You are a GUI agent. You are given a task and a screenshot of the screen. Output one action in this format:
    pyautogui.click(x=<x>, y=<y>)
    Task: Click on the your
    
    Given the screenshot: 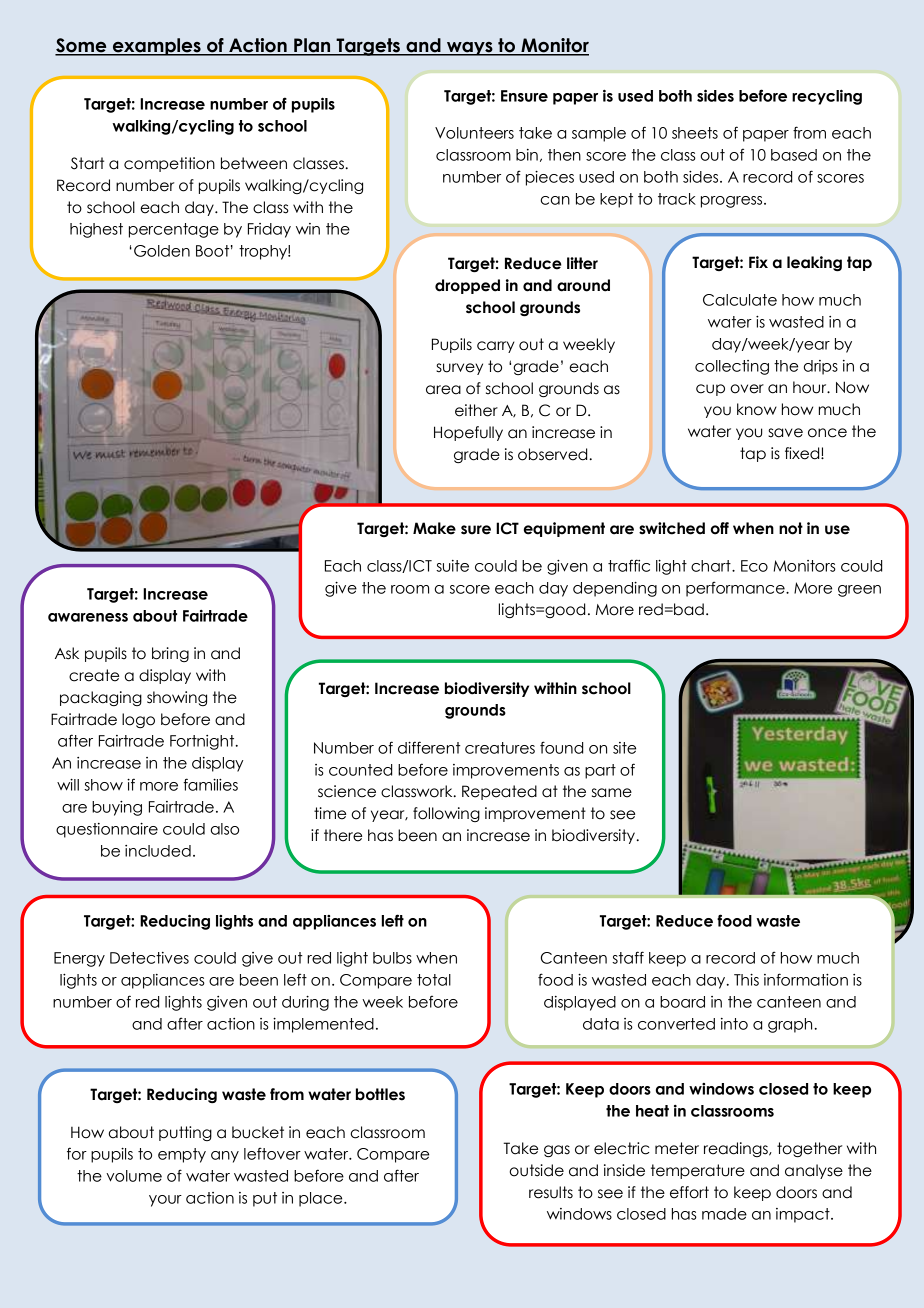 What is the action you would take?
    pyautogui.click(x=165, y=1201)
